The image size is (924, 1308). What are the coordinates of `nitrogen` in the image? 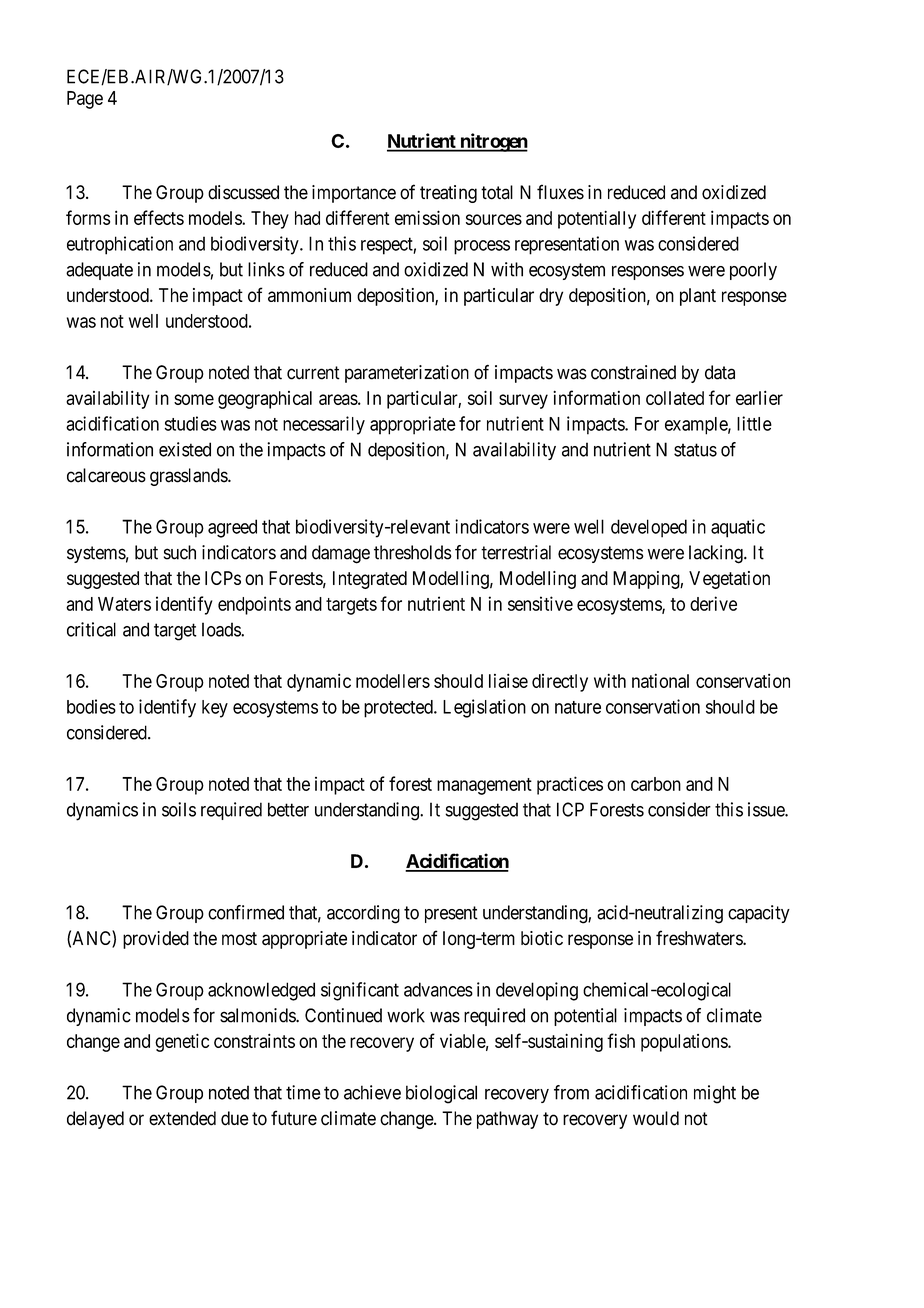 It's located at (493, 142).
